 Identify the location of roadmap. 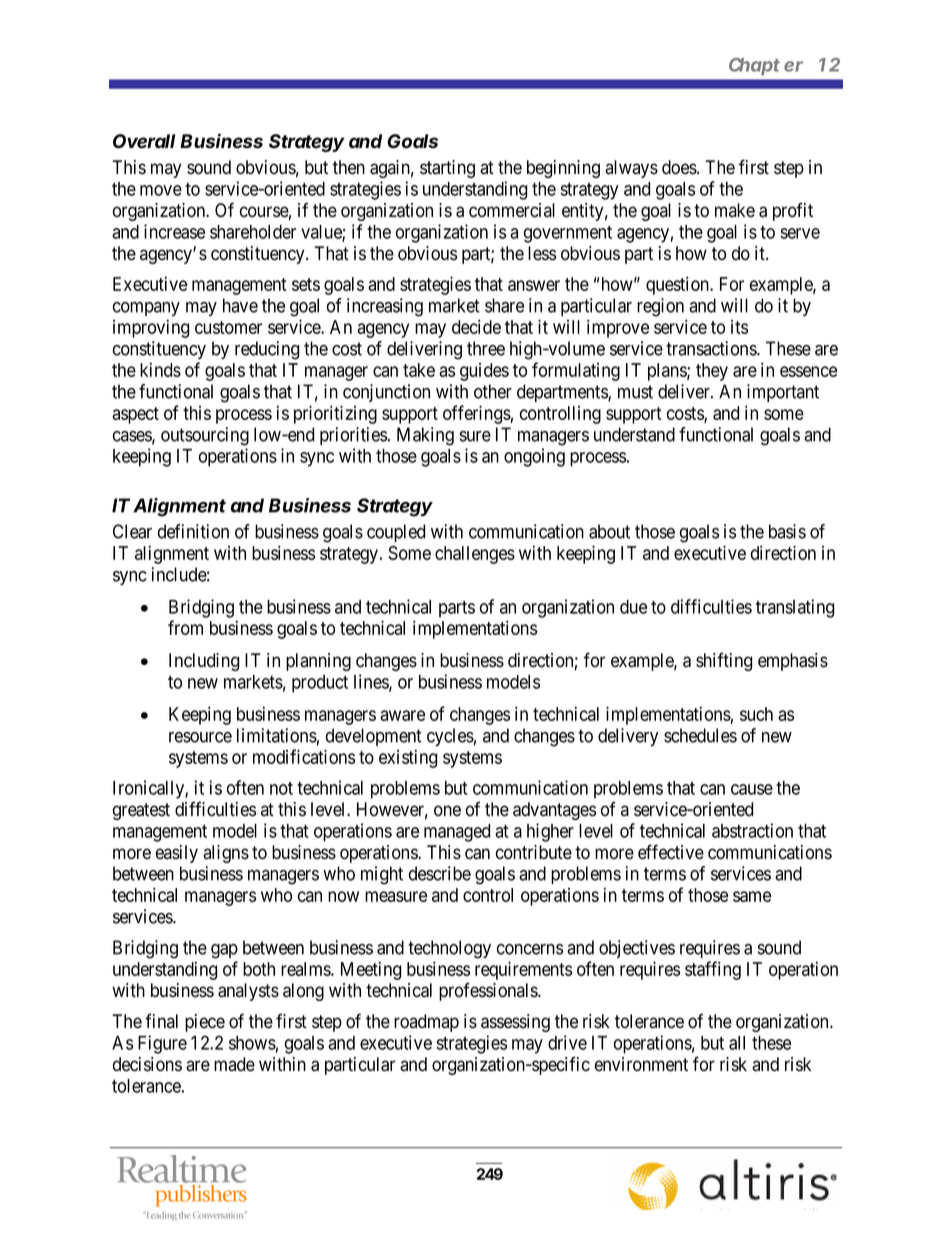
(426, 1023).
